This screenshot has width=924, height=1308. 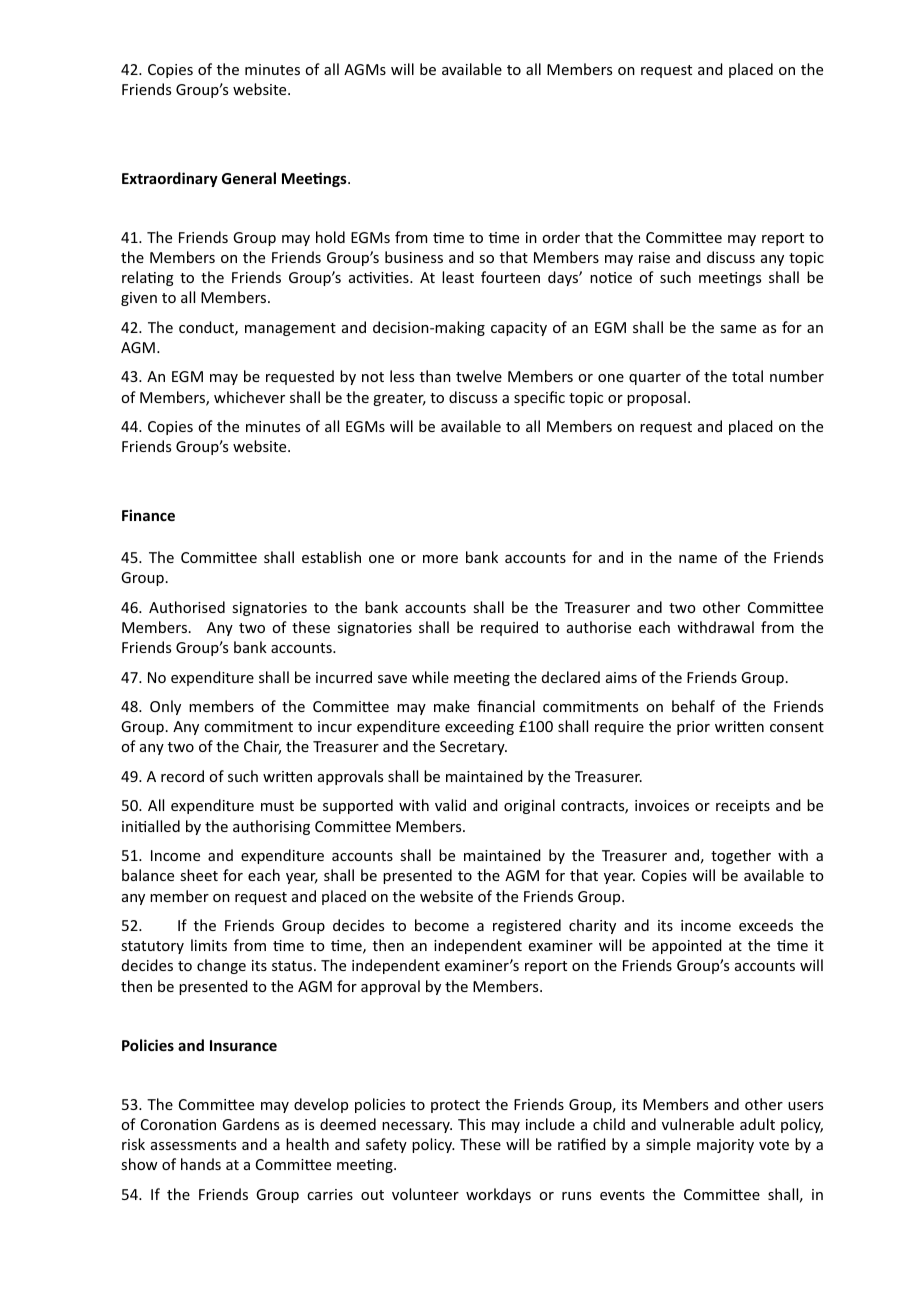 What do you see at coordinates (452, 706) in the screenshot?
I see `make` at bounding box center [452, 706].
